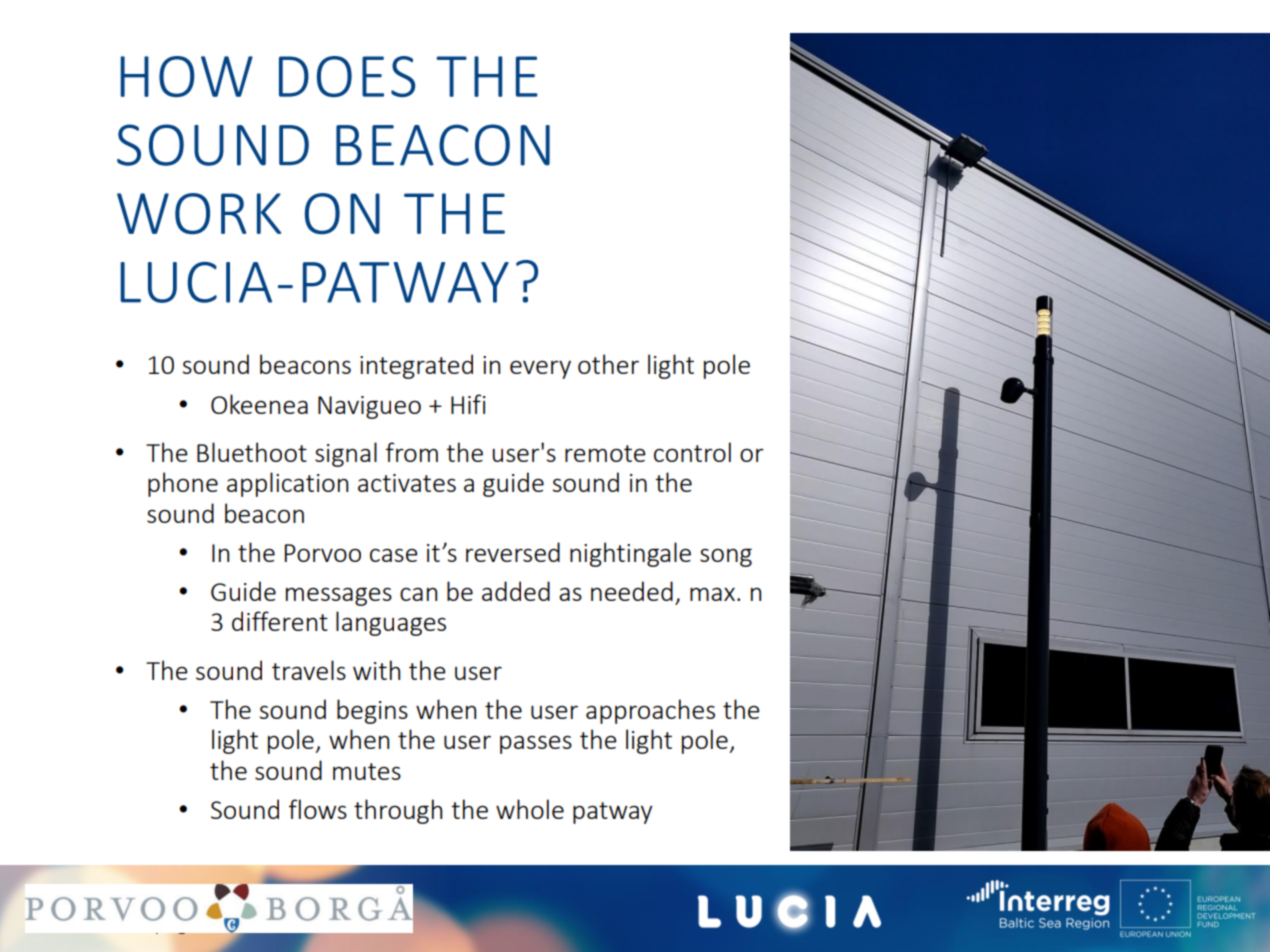  I want to click on control, so click(692, 452).
